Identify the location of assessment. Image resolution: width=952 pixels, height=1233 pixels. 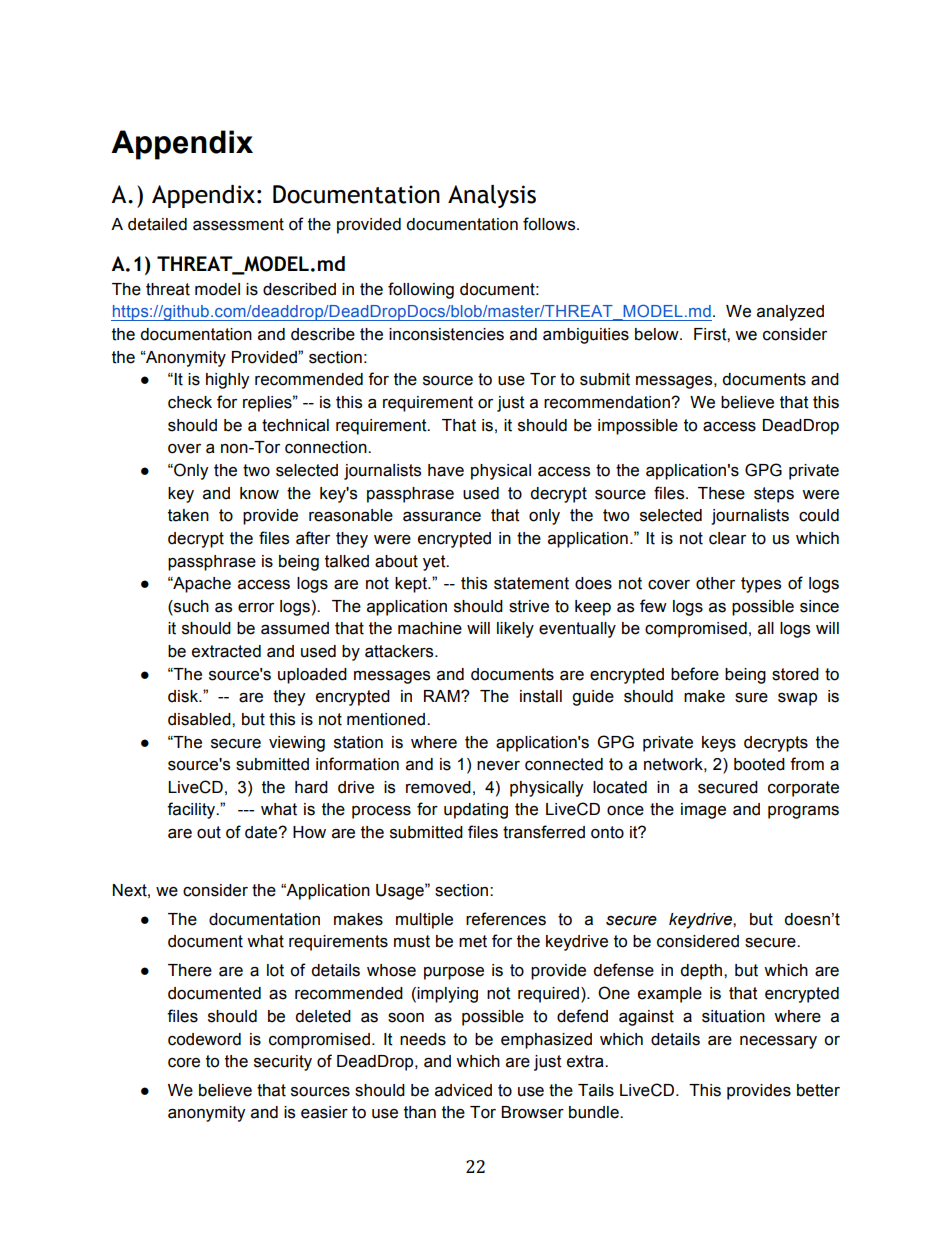
(238, 224).
